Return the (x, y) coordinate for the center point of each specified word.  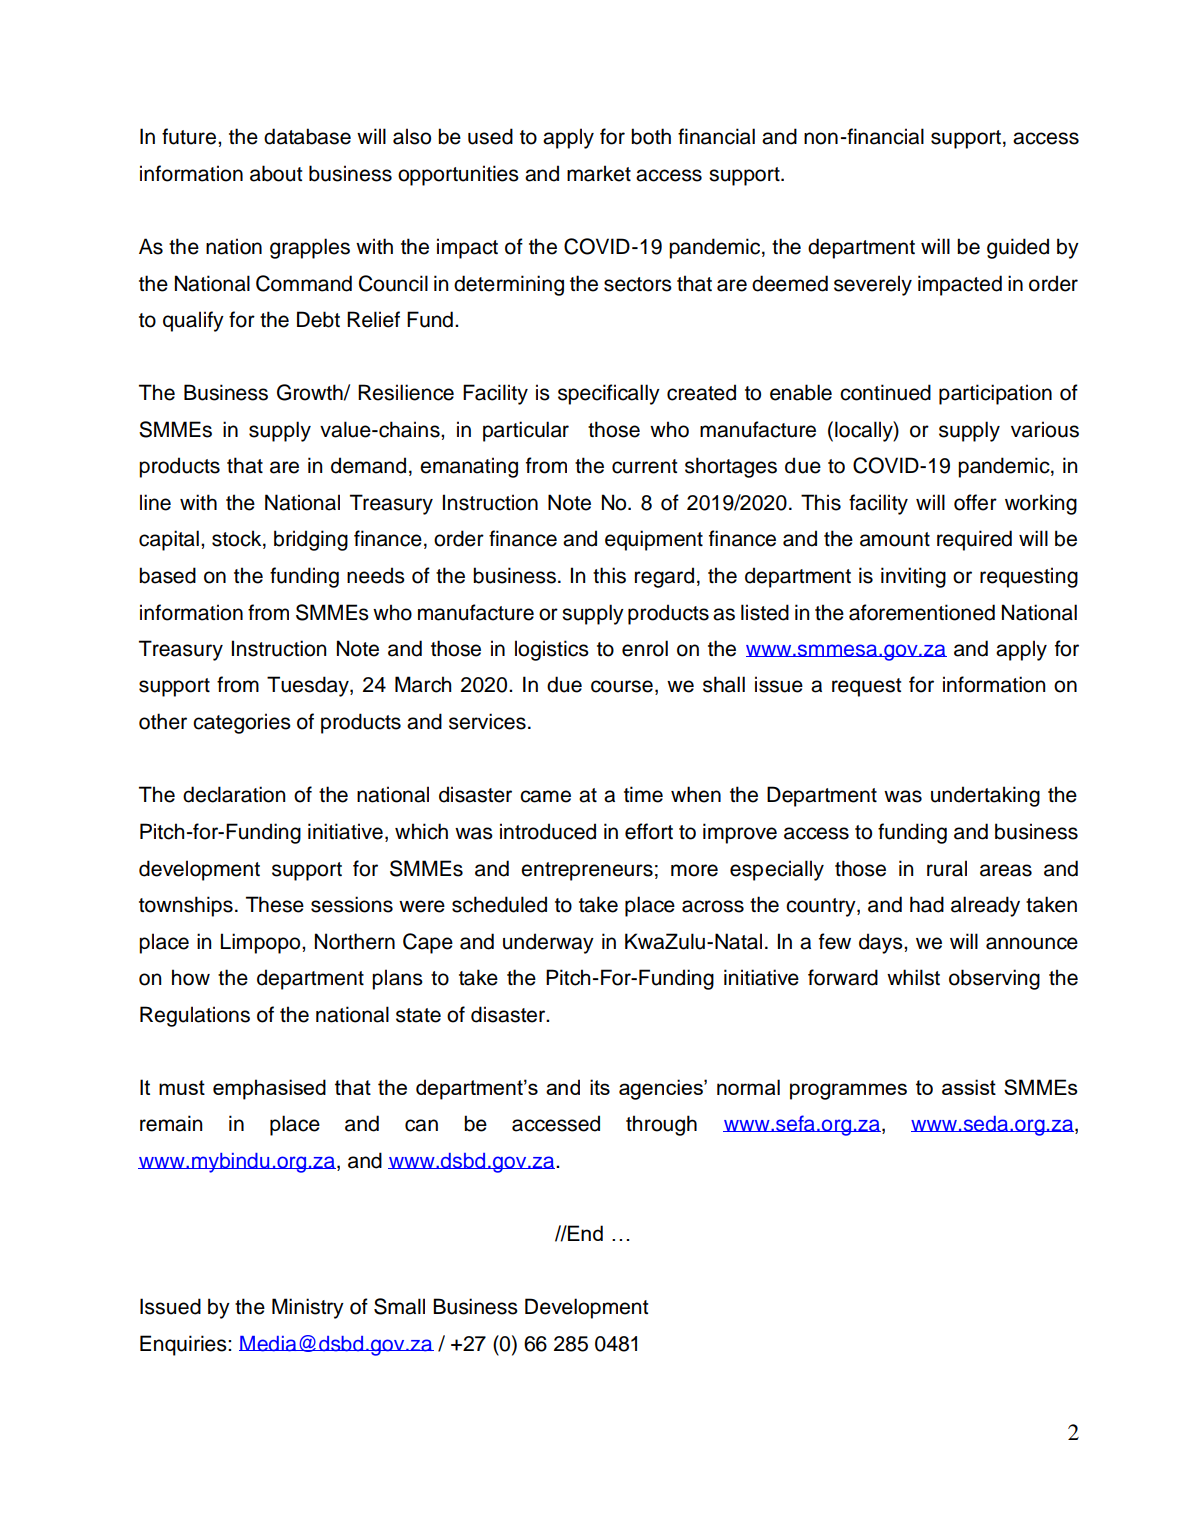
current (644, 466)
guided (1018, 248)
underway (548, 943)
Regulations (195, 1016)
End (584, 1233)
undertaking (985, 796)
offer (975, 502)
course (622, 686)
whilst (913, 977)
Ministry (308, 1308)
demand (368, 465)
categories (242, 723)
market (599, 173)
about (276, 173)
